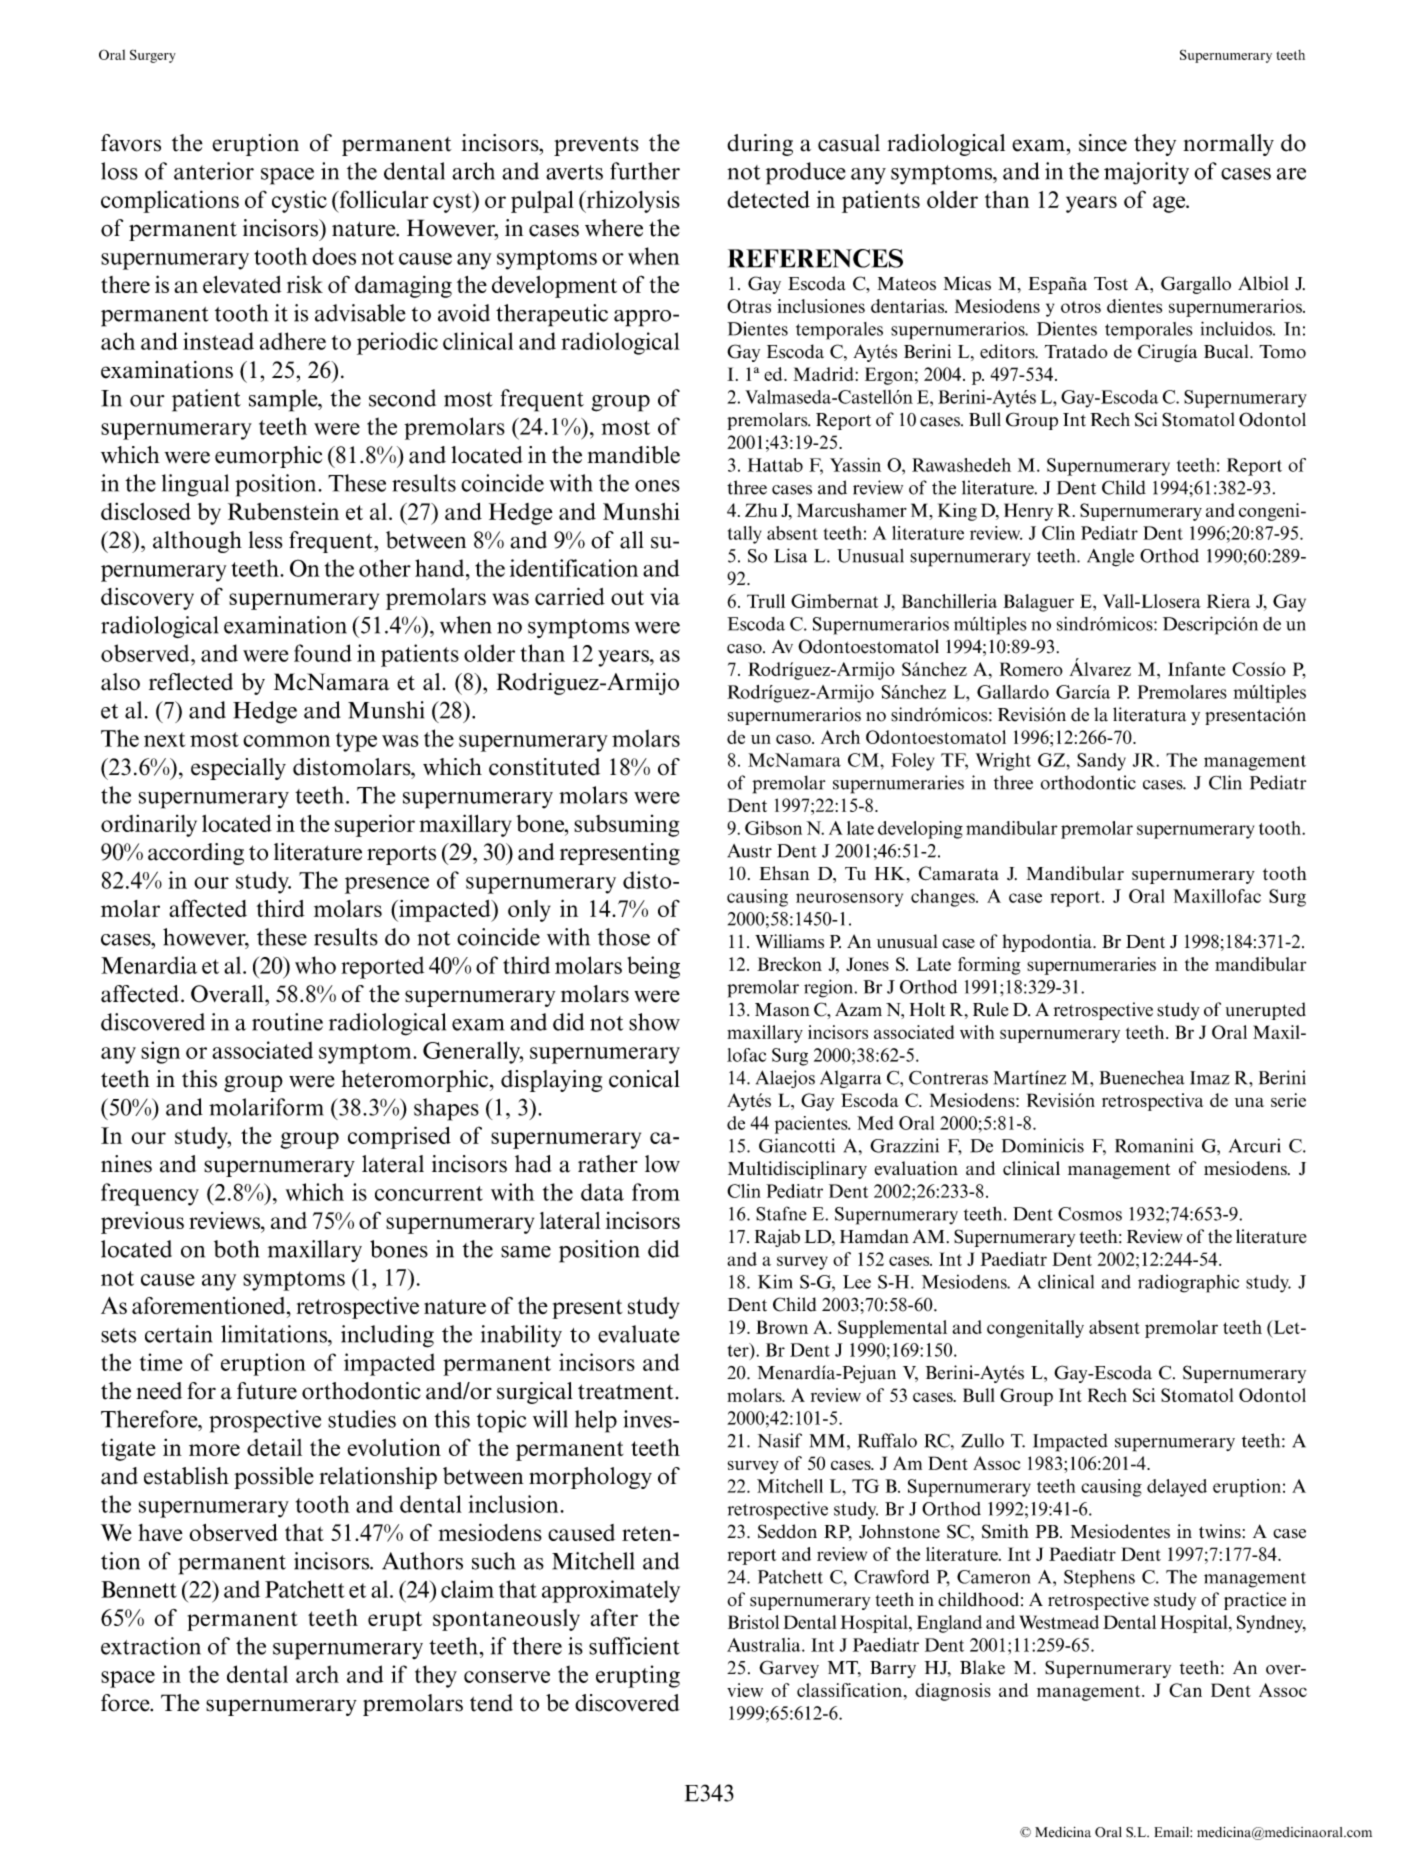  What do you see at coordinates (665, 596) in the document?
I see `via` at bounding box center [665, 596].
